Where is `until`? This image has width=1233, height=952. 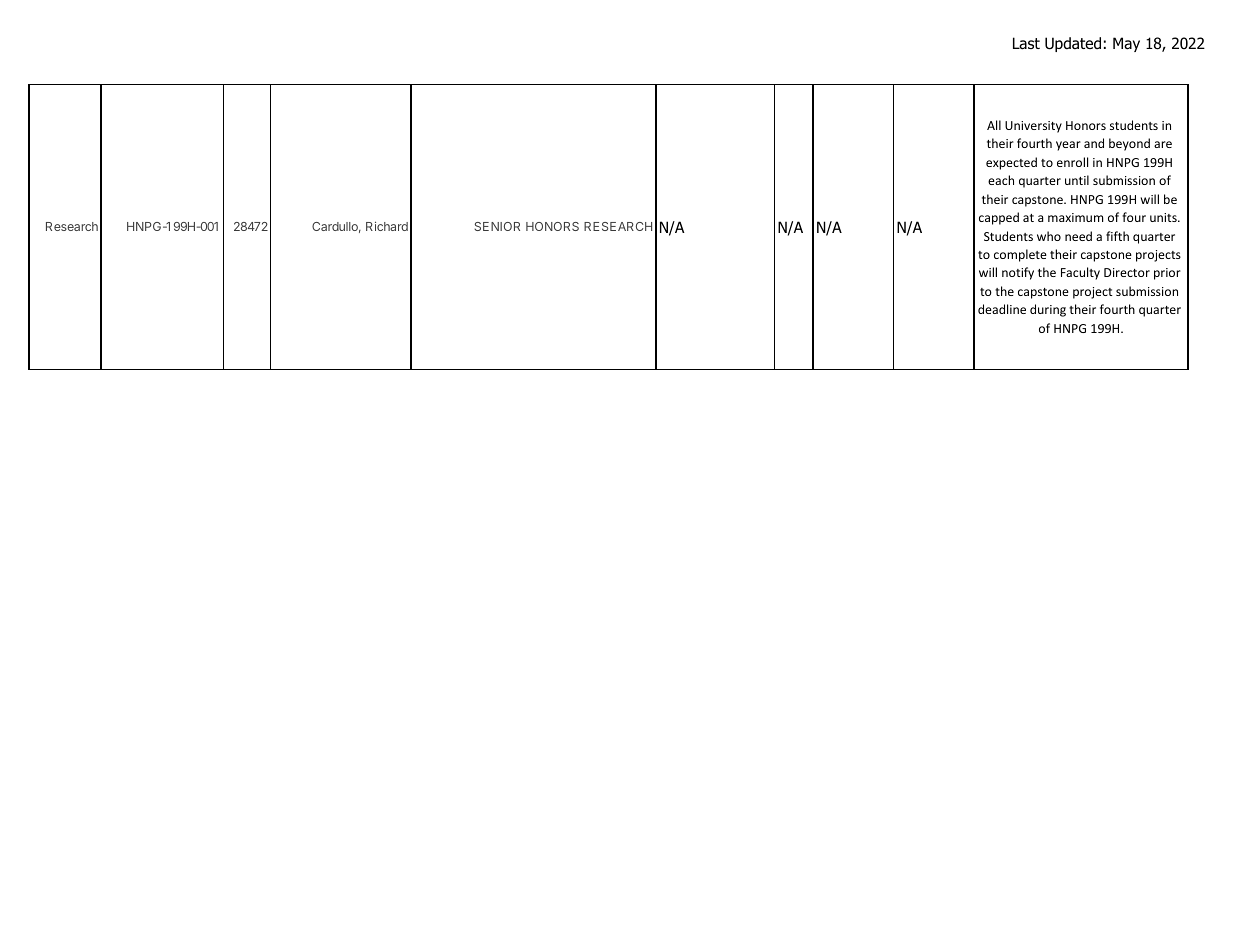 until is located at coordinates (1077, 180).
